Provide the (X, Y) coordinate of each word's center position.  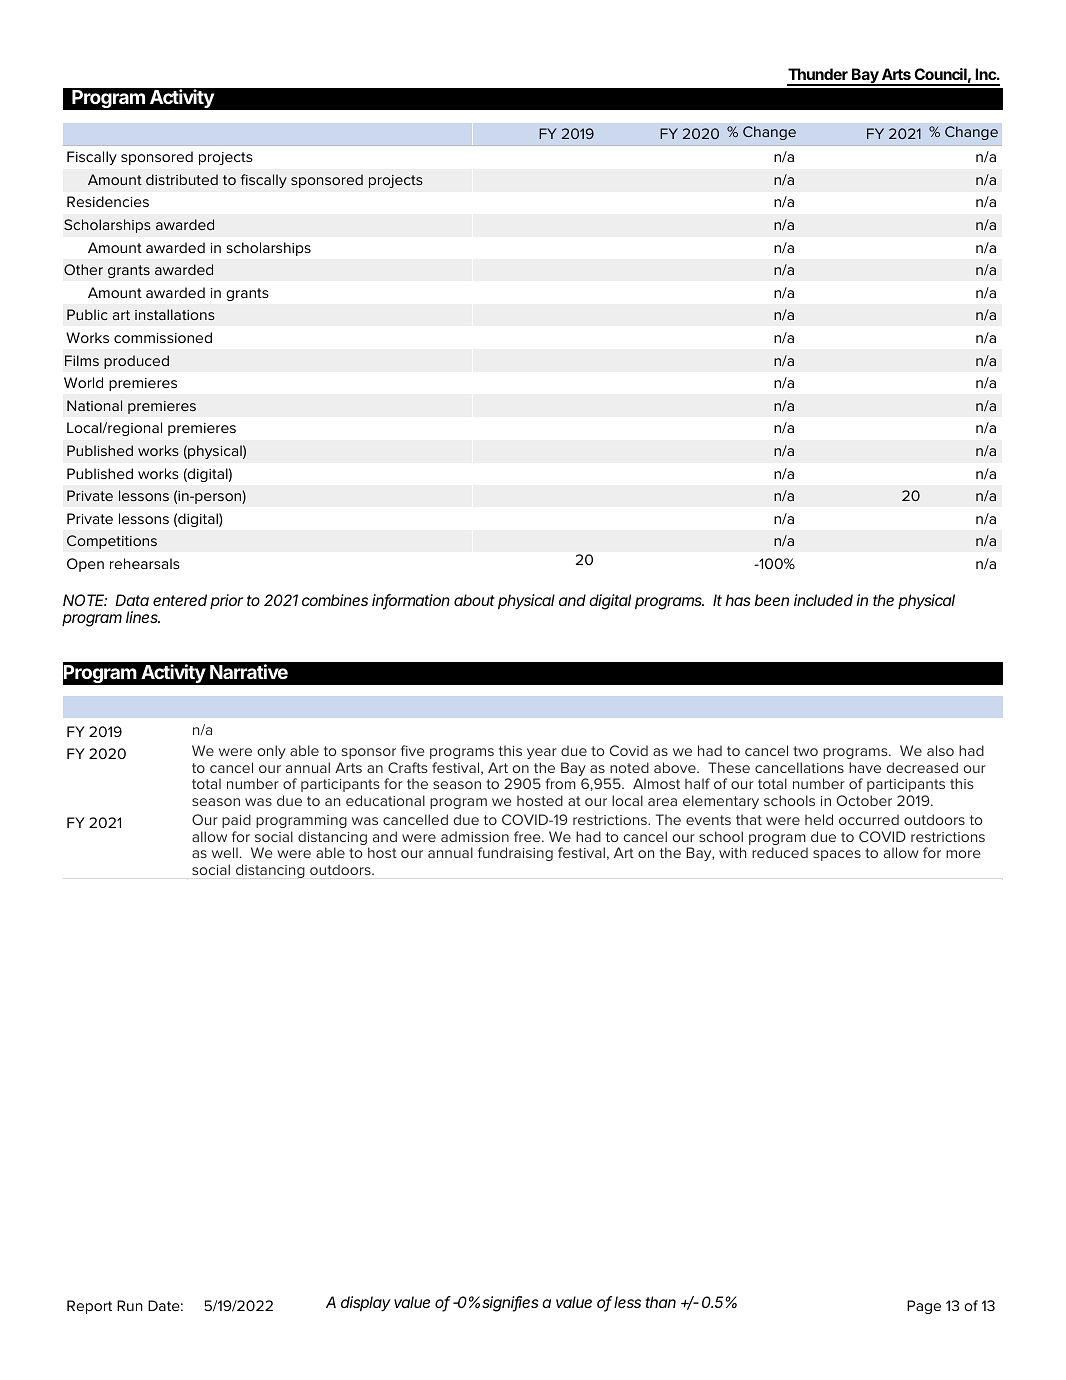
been (772, 600)
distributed (182, 179)
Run (130, 1305)
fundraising (515, 854)
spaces (837, 855)
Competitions (112, 542)
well (225, 852)
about (474, 600)
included (823, 600)
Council (940, 74)
